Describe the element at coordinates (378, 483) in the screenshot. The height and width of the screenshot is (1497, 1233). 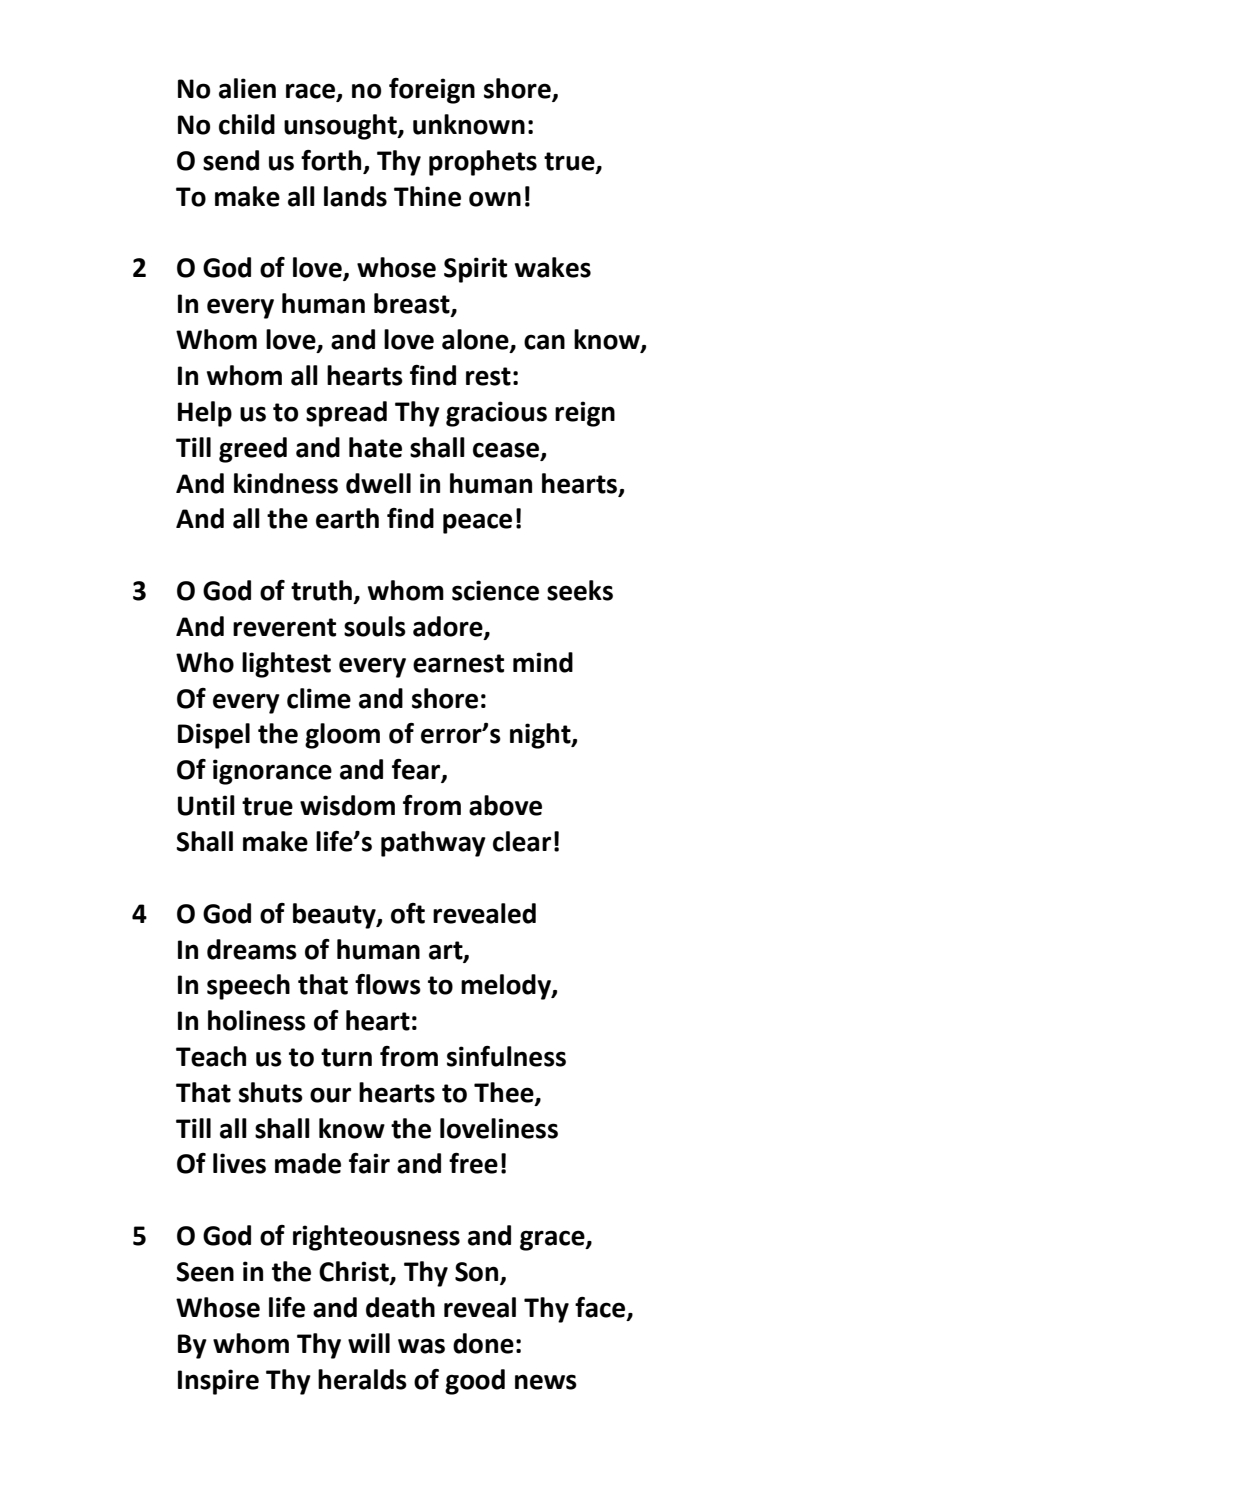
I see `dwell` at that location.
